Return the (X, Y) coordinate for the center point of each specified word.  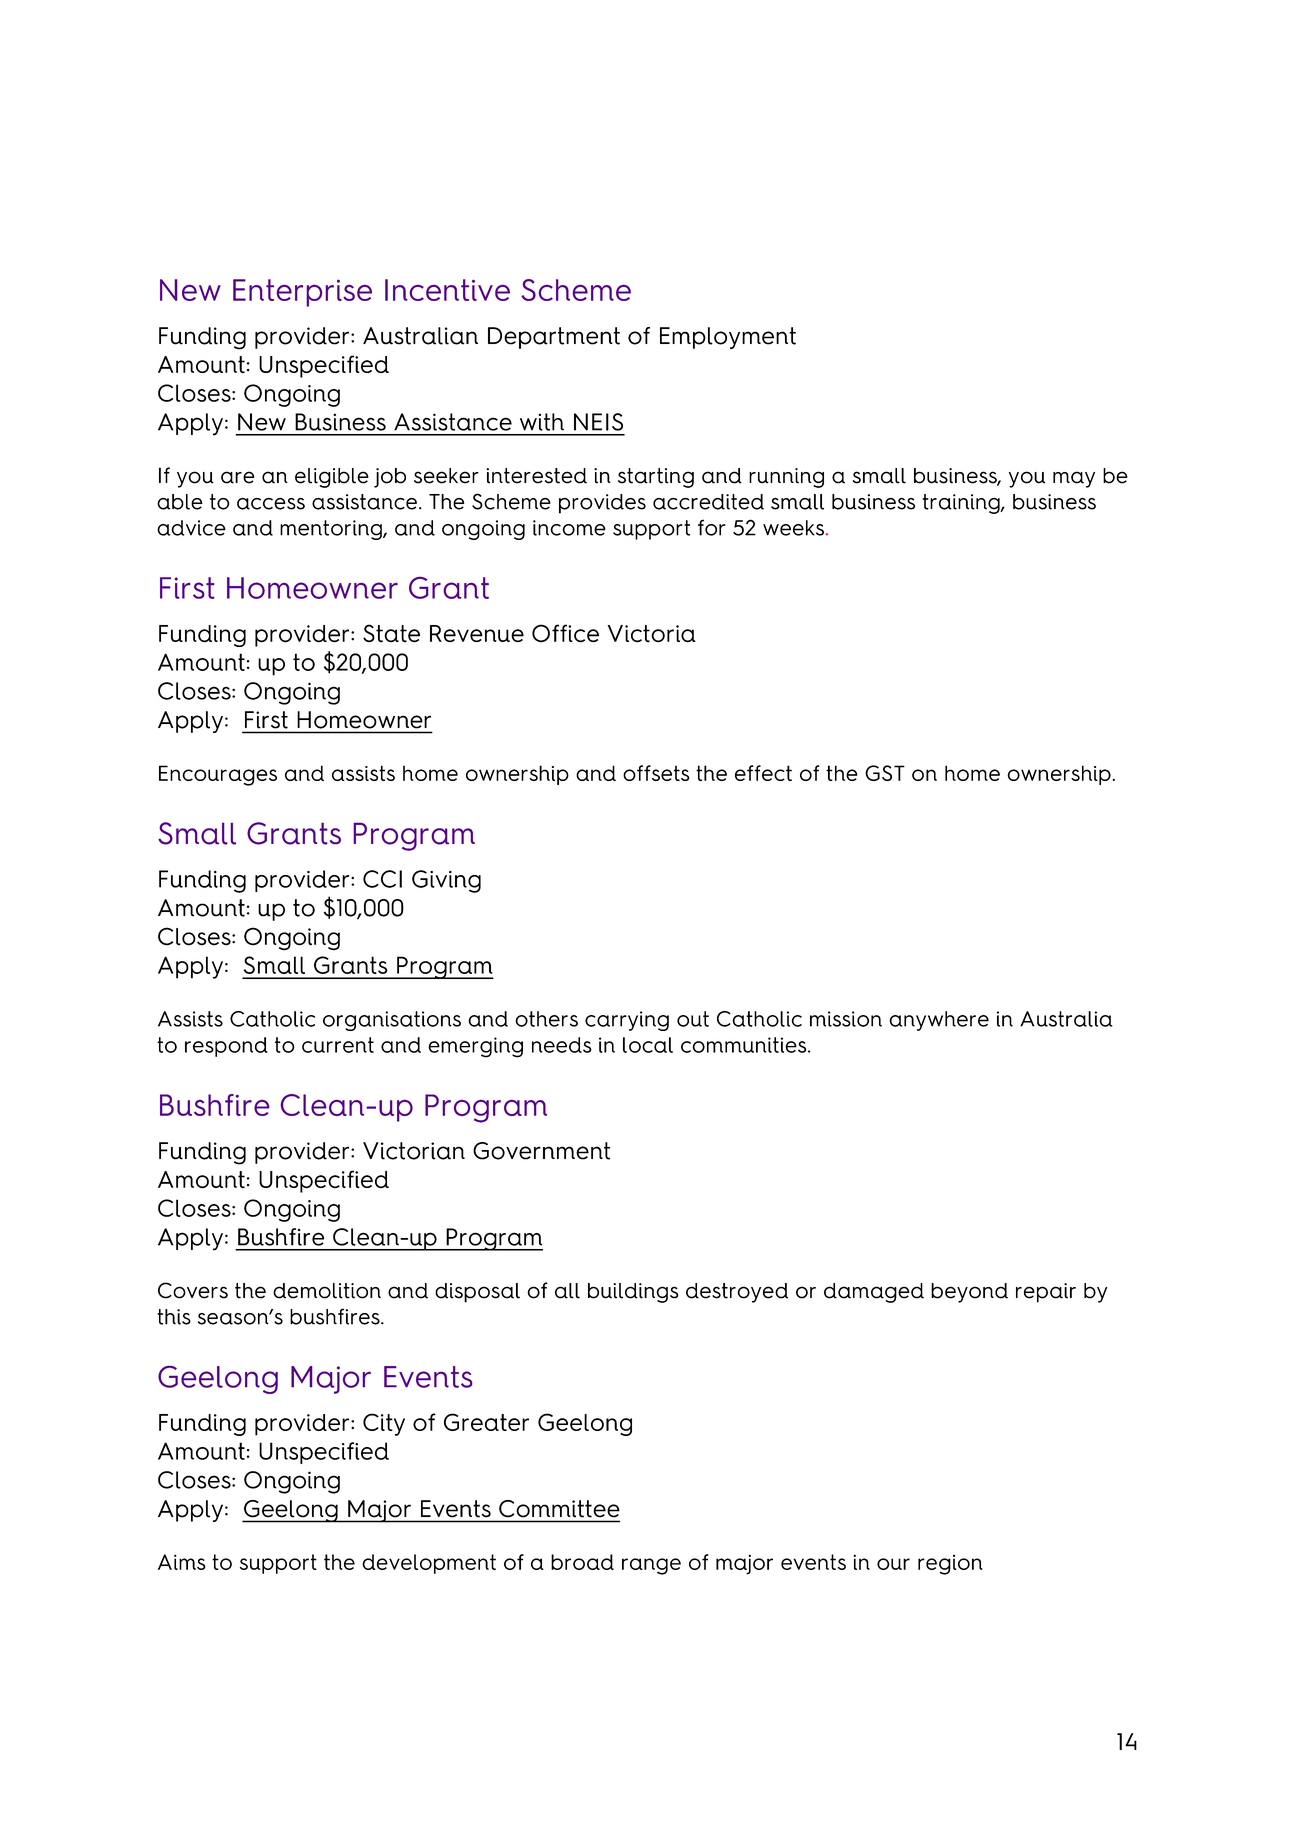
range (651, 1566)
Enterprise (302, 293)
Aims (182, 1562)
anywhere (939, 1021)
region (950, 1565)
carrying (627, 1021)
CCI (382, 879)
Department (554, 338)
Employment (728, 338)
